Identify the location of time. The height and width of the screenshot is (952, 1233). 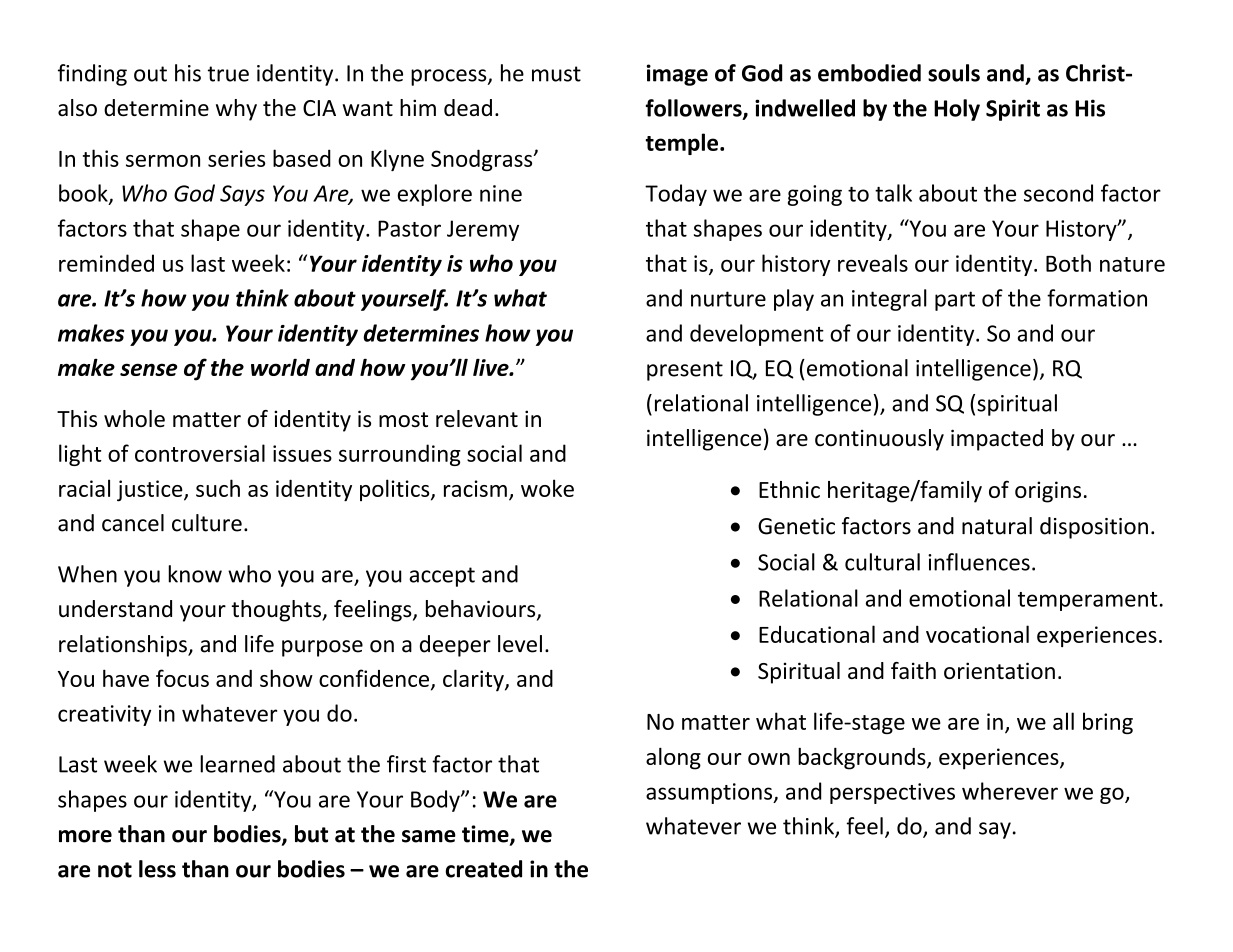
(486, 835).
